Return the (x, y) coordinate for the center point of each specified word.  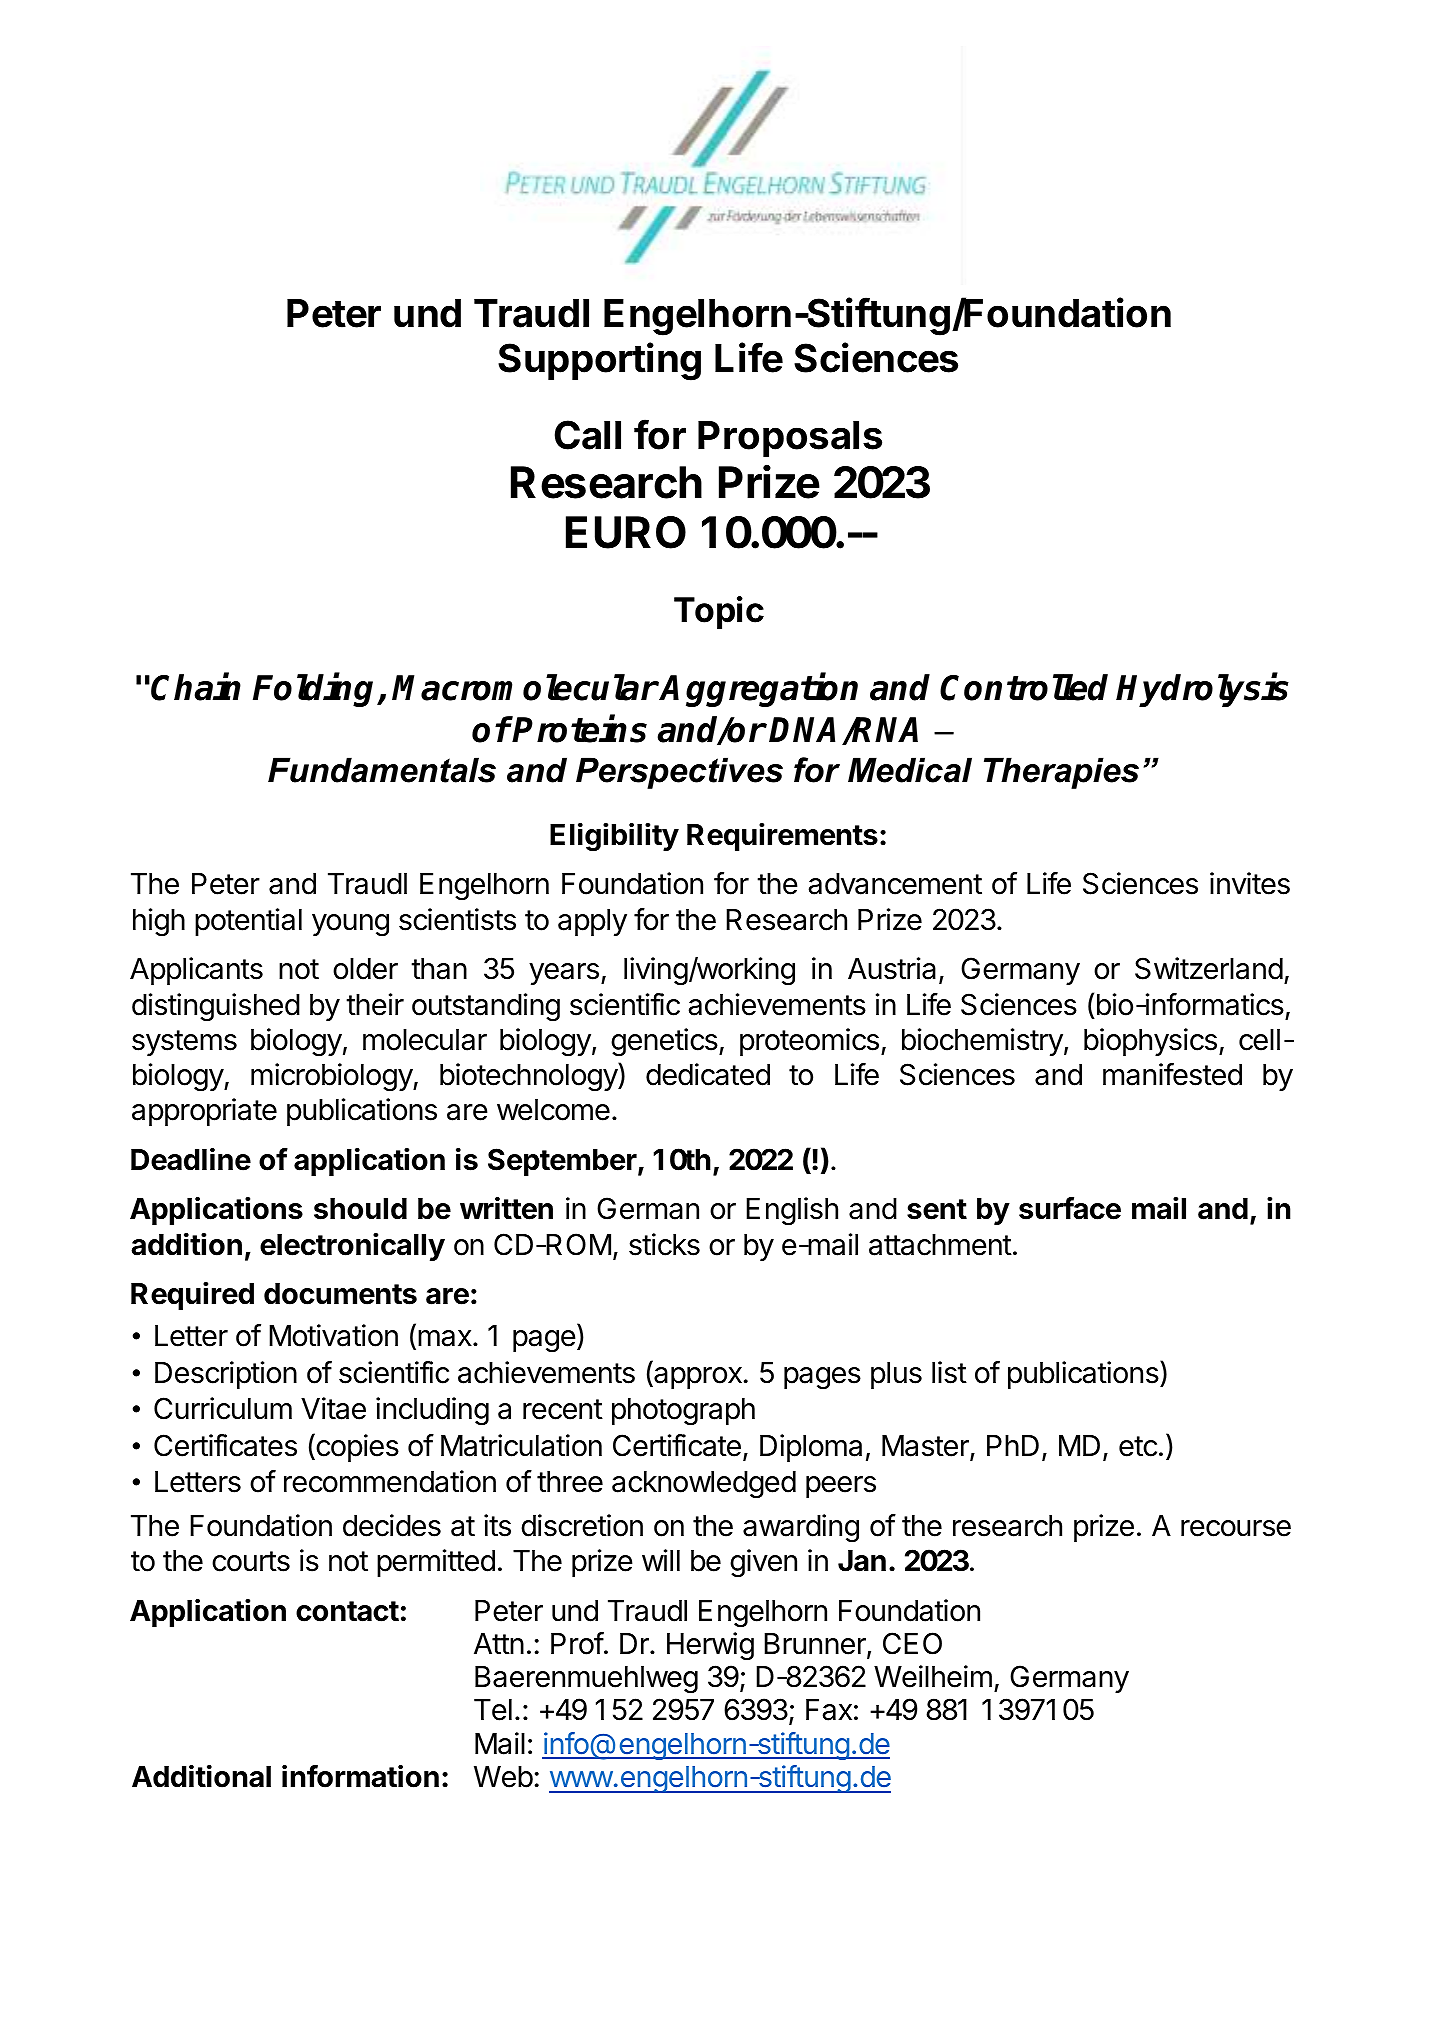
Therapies (1061, 773)
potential (248, 922)
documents (340, 1294)
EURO (626, 532)
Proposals (790, 439)
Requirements (782, 837)
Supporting (599, 361)
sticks (664, 1244)
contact (347, 1611)
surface (1070, 1208)
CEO (912, 1643)
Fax (829, 1710)
